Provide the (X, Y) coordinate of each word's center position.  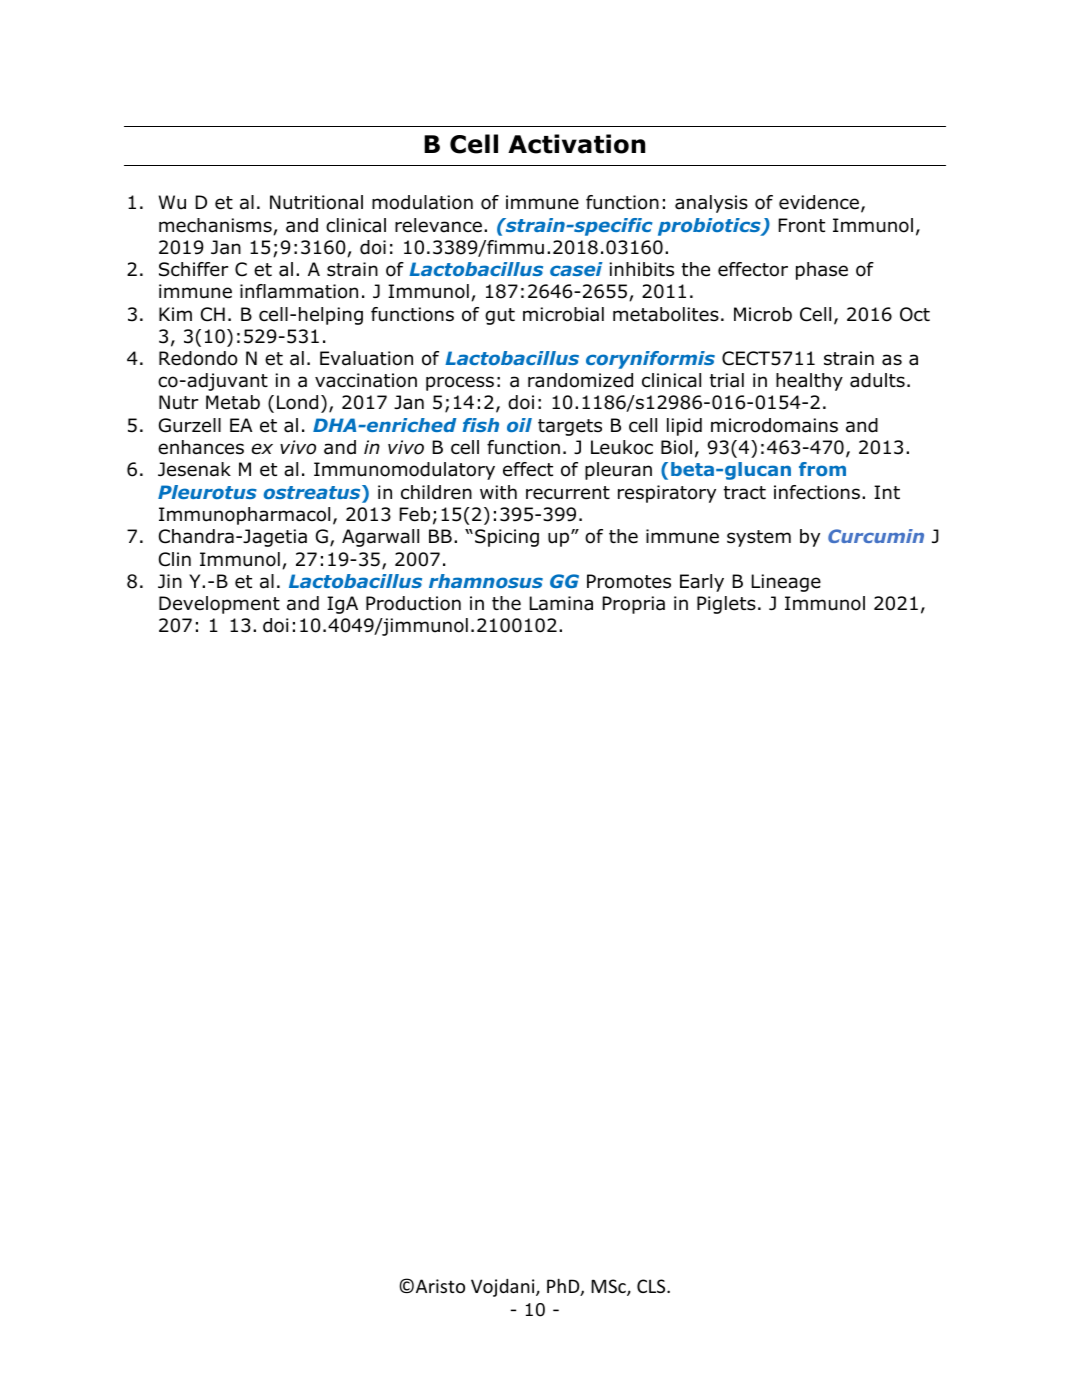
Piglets (726, 605)
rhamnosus (486, 581)
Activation (576, 144)
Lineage (786, 583)
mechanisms (216, 226)
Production (413, 603)
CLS (652, 1286)
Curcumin (876, 536)
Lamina (561, 603)
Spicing (507, 538)
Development (219, 605)
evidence (819, 202)
